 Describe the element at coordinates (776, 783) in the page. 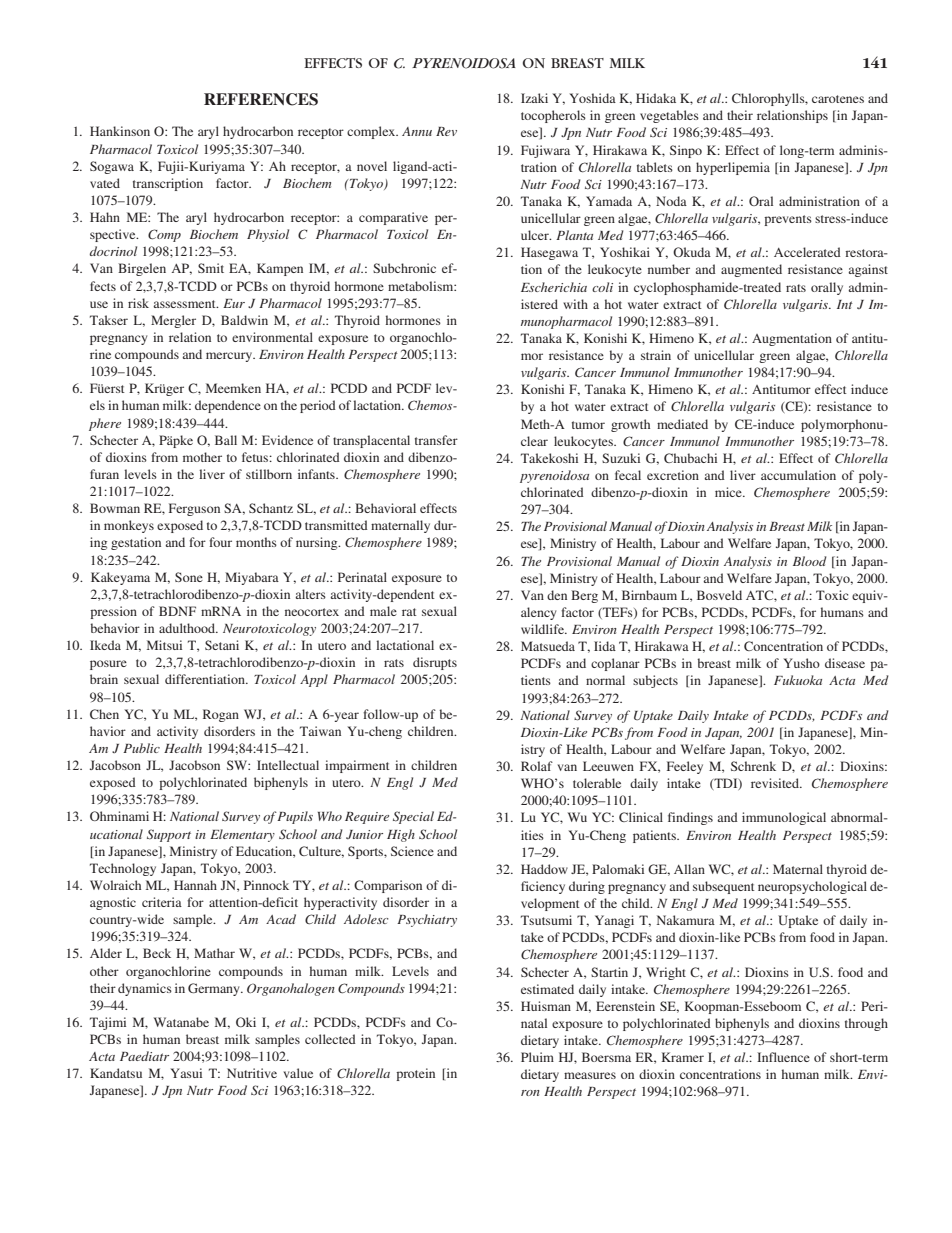

I see `revisited` at that location.
